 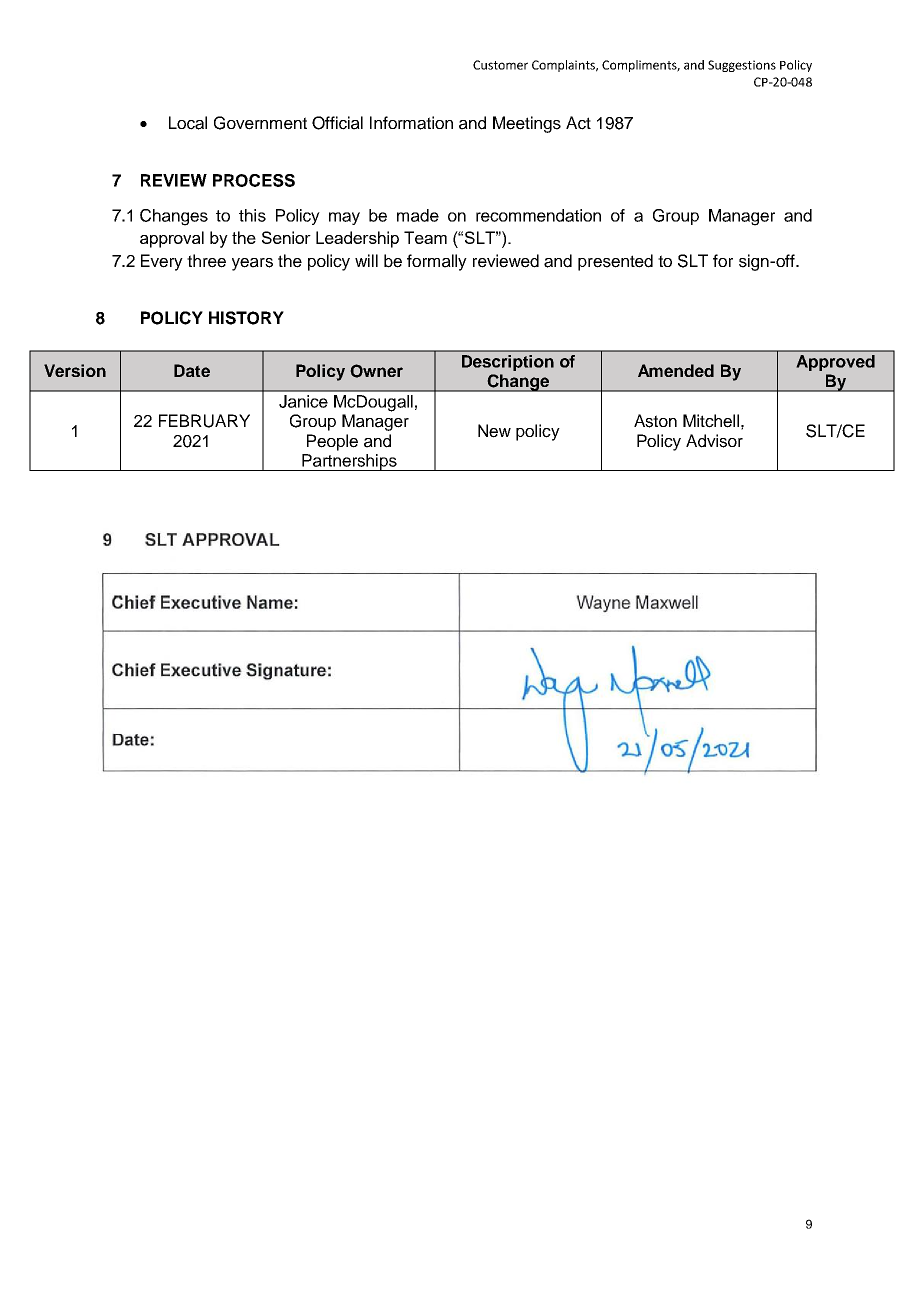 What do you see at coordinates (349, 462) in the page?
I see `Partnerships` at bounding box center [349, 462].
